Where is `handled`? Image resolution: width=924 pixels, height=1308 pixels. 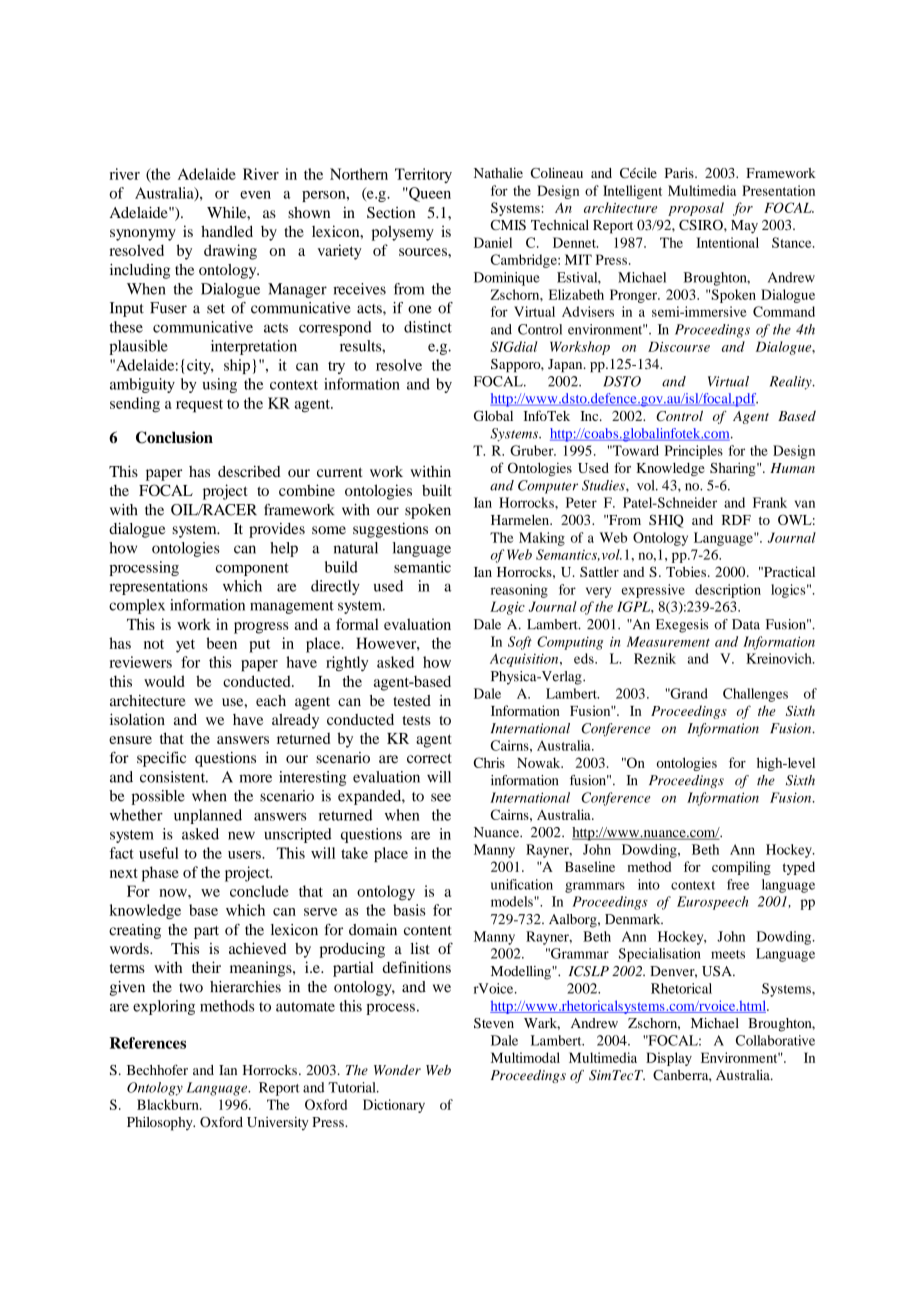 handled is located at coordinates (227, 231).
